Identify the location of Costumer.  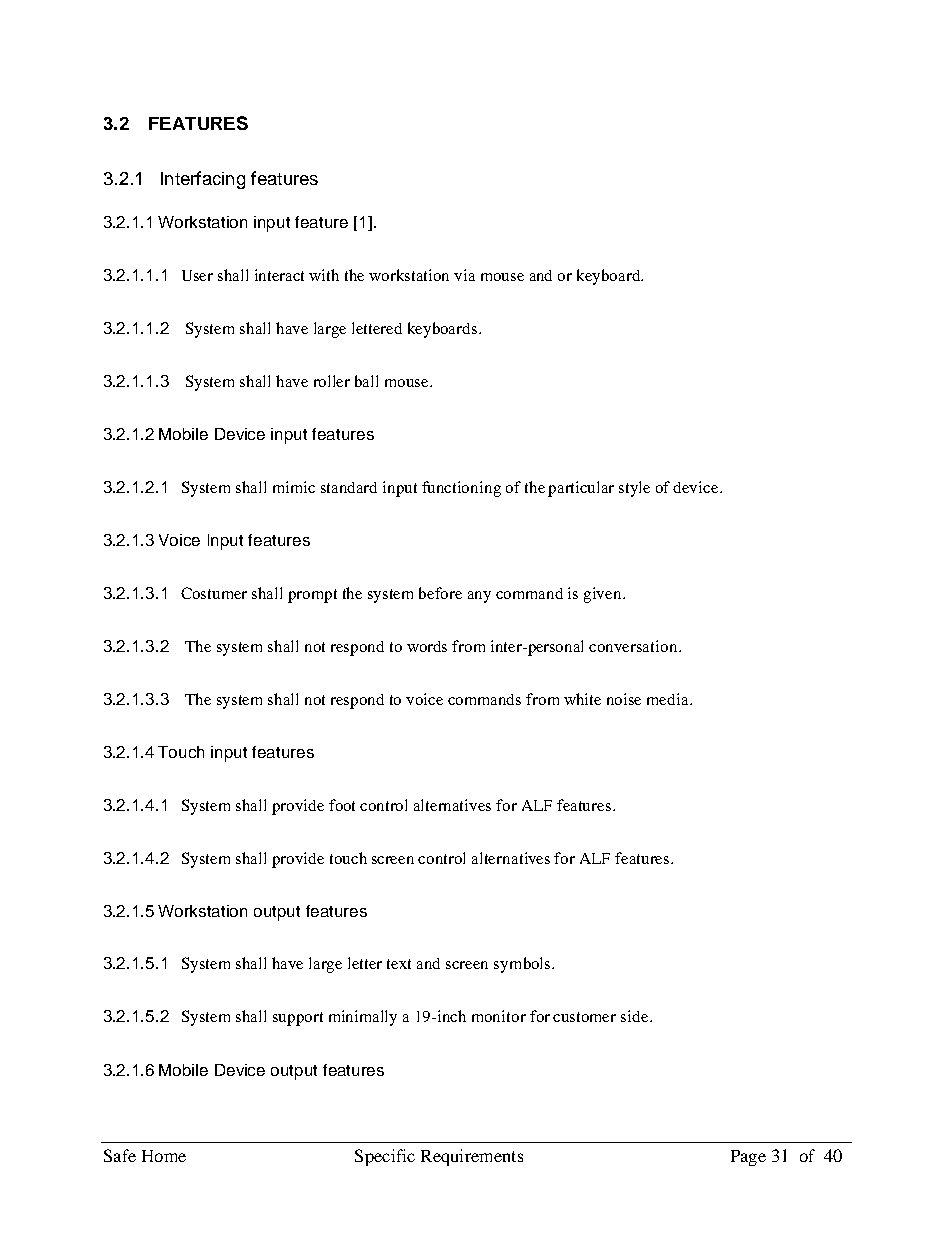
(214, 593).
